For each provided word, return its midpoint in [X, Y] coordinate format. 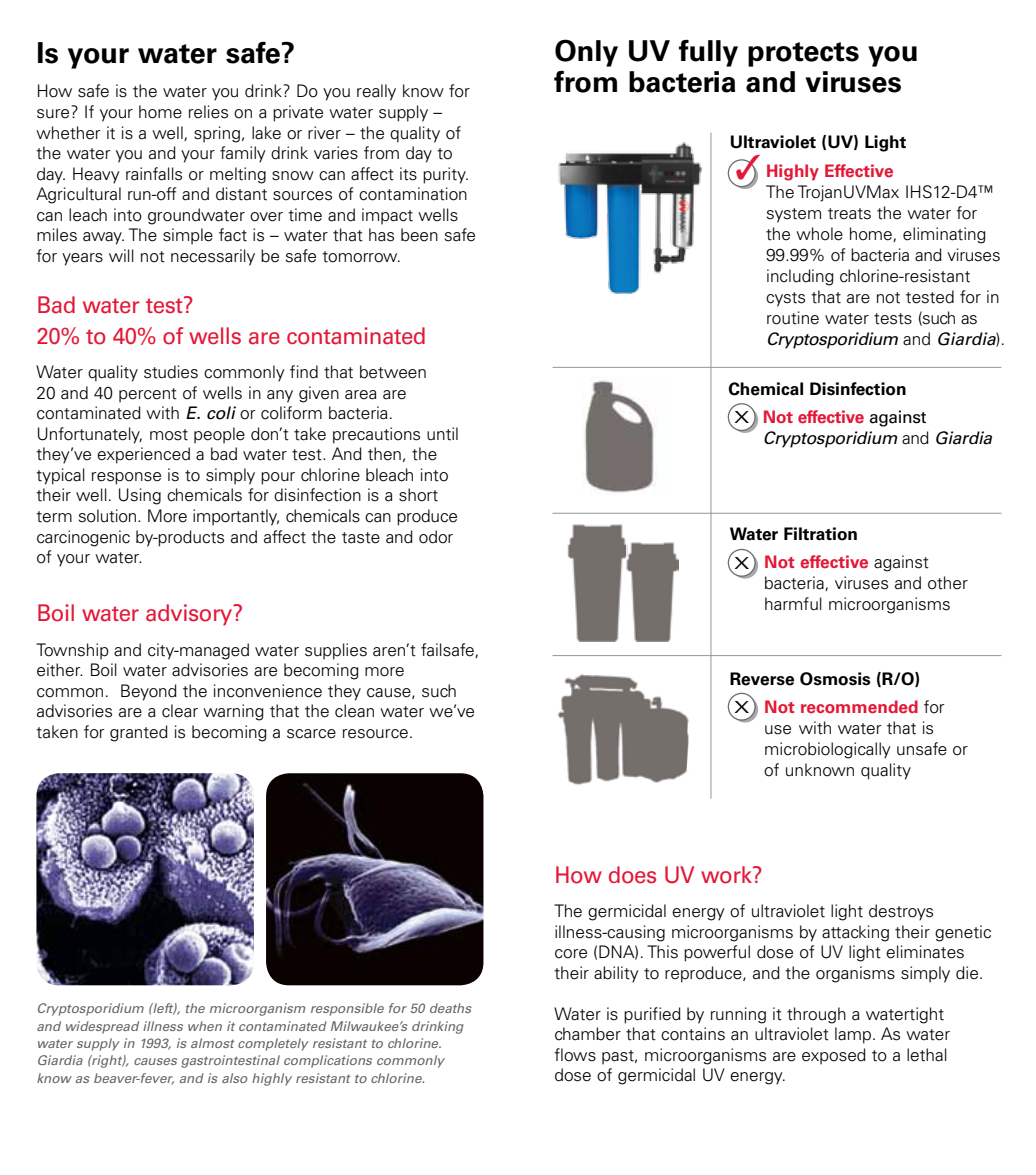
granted [139, 733]
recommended [859, 707]
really [376, 92]
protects [803, 54]
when [205, 1026]
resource [375, 734]
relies [208, 112]
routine [793, 318]
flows [575, 1055]
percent [148, 395]
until [442, 434]
